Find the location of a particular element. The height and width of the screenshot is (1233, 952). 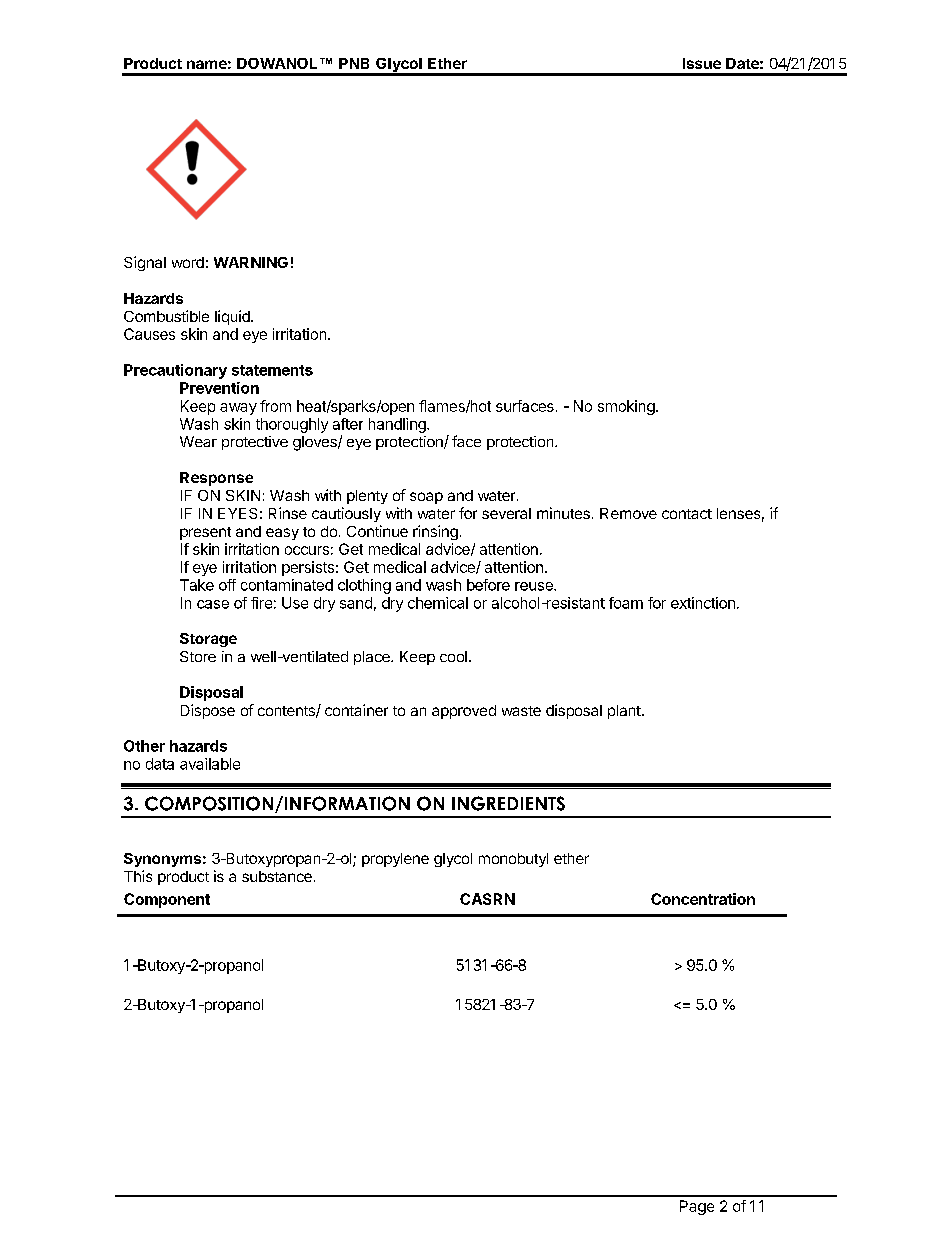

chemical is located at coordinates (438, 603).
